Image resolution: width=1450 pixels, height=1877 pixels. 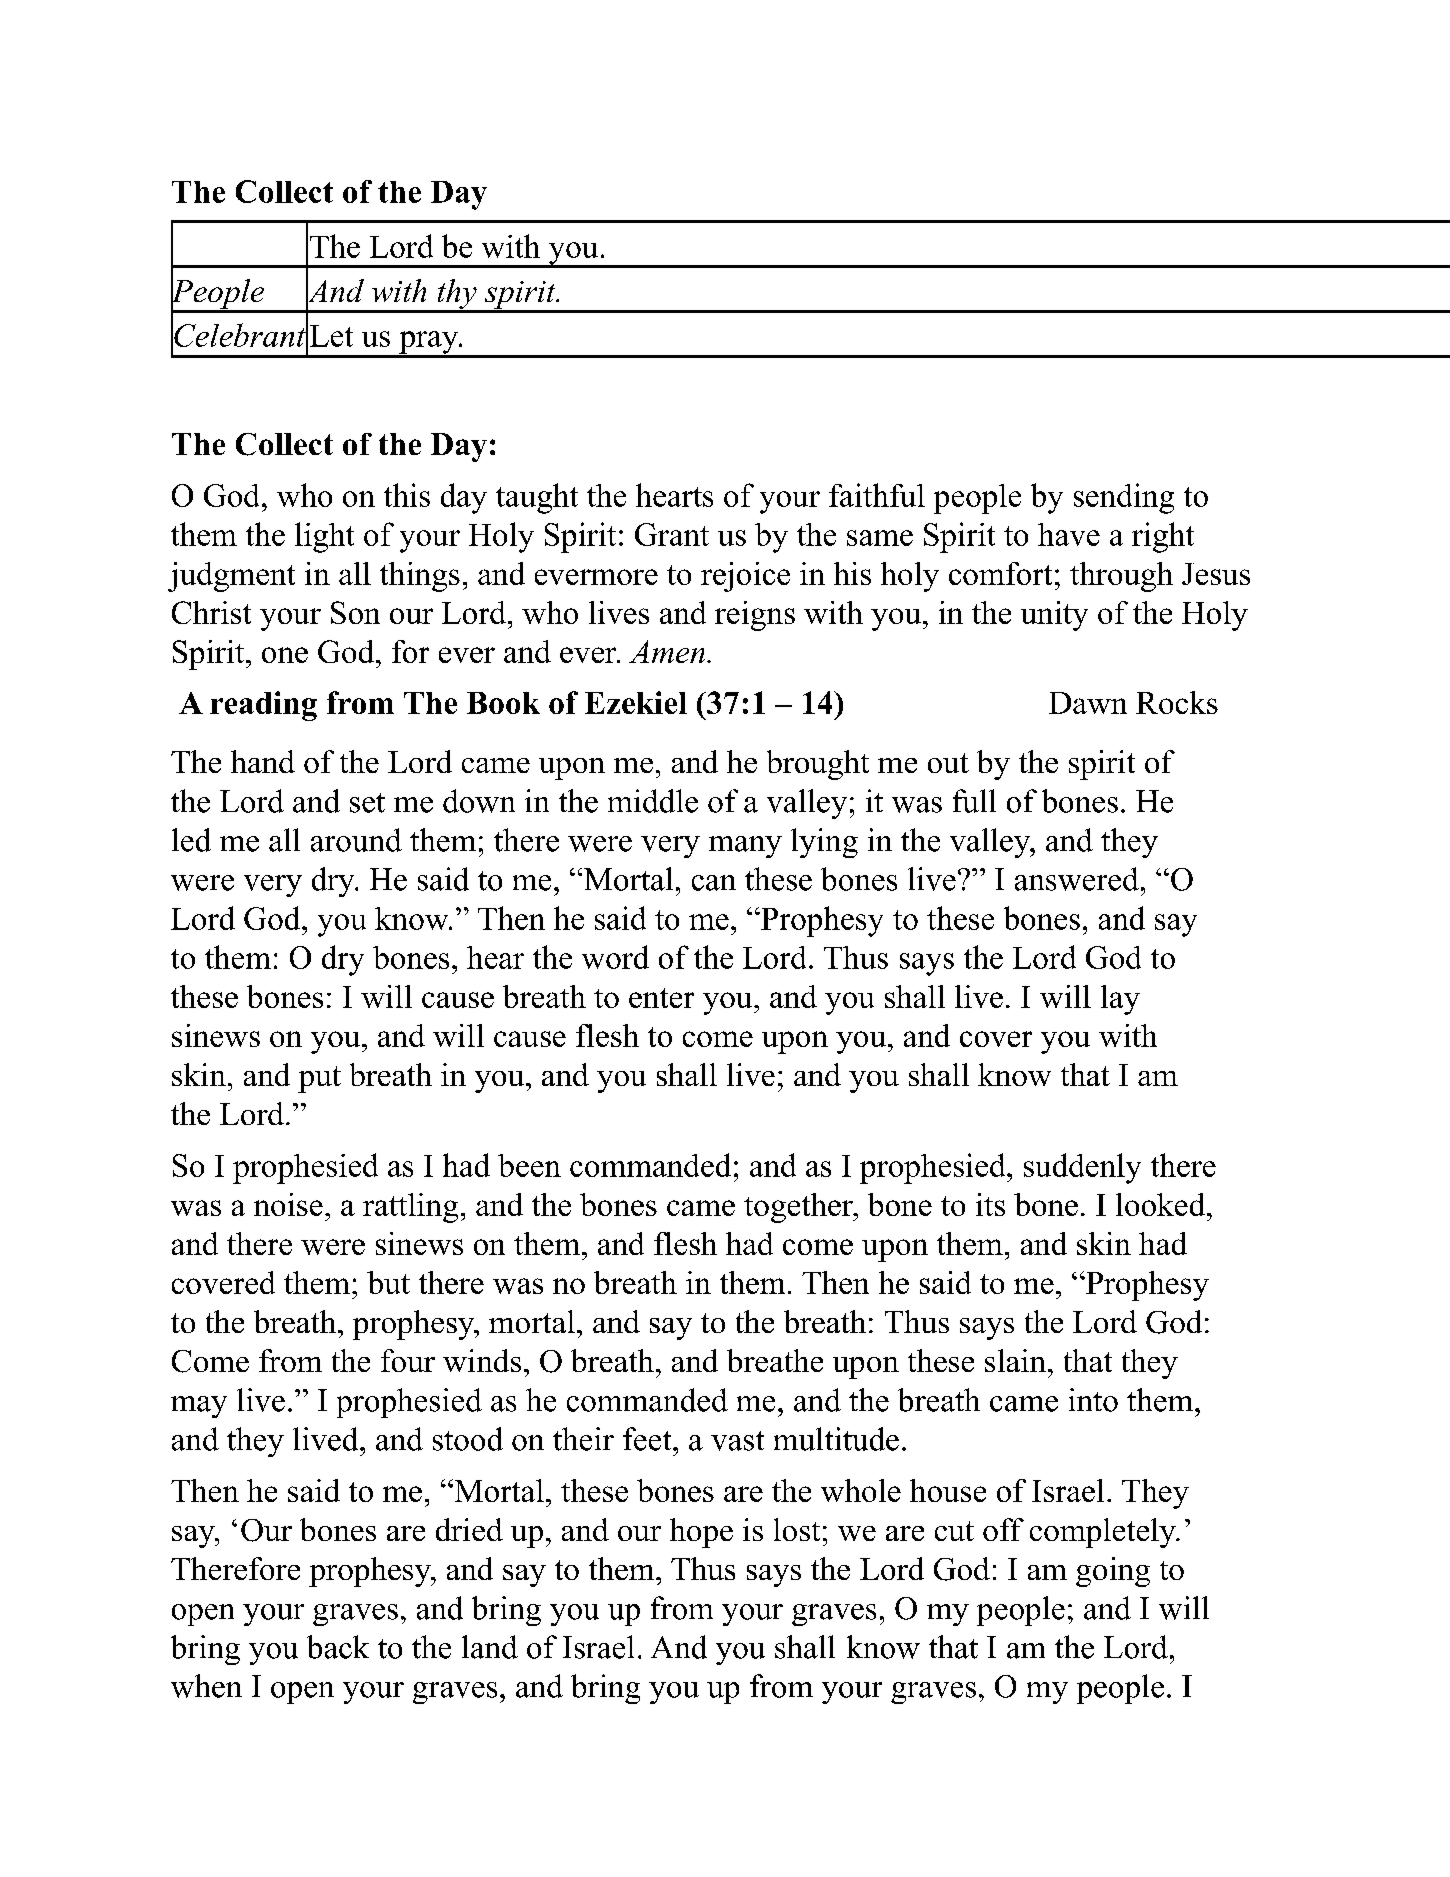 I want to click on thy, so click(x=457, y=295).
